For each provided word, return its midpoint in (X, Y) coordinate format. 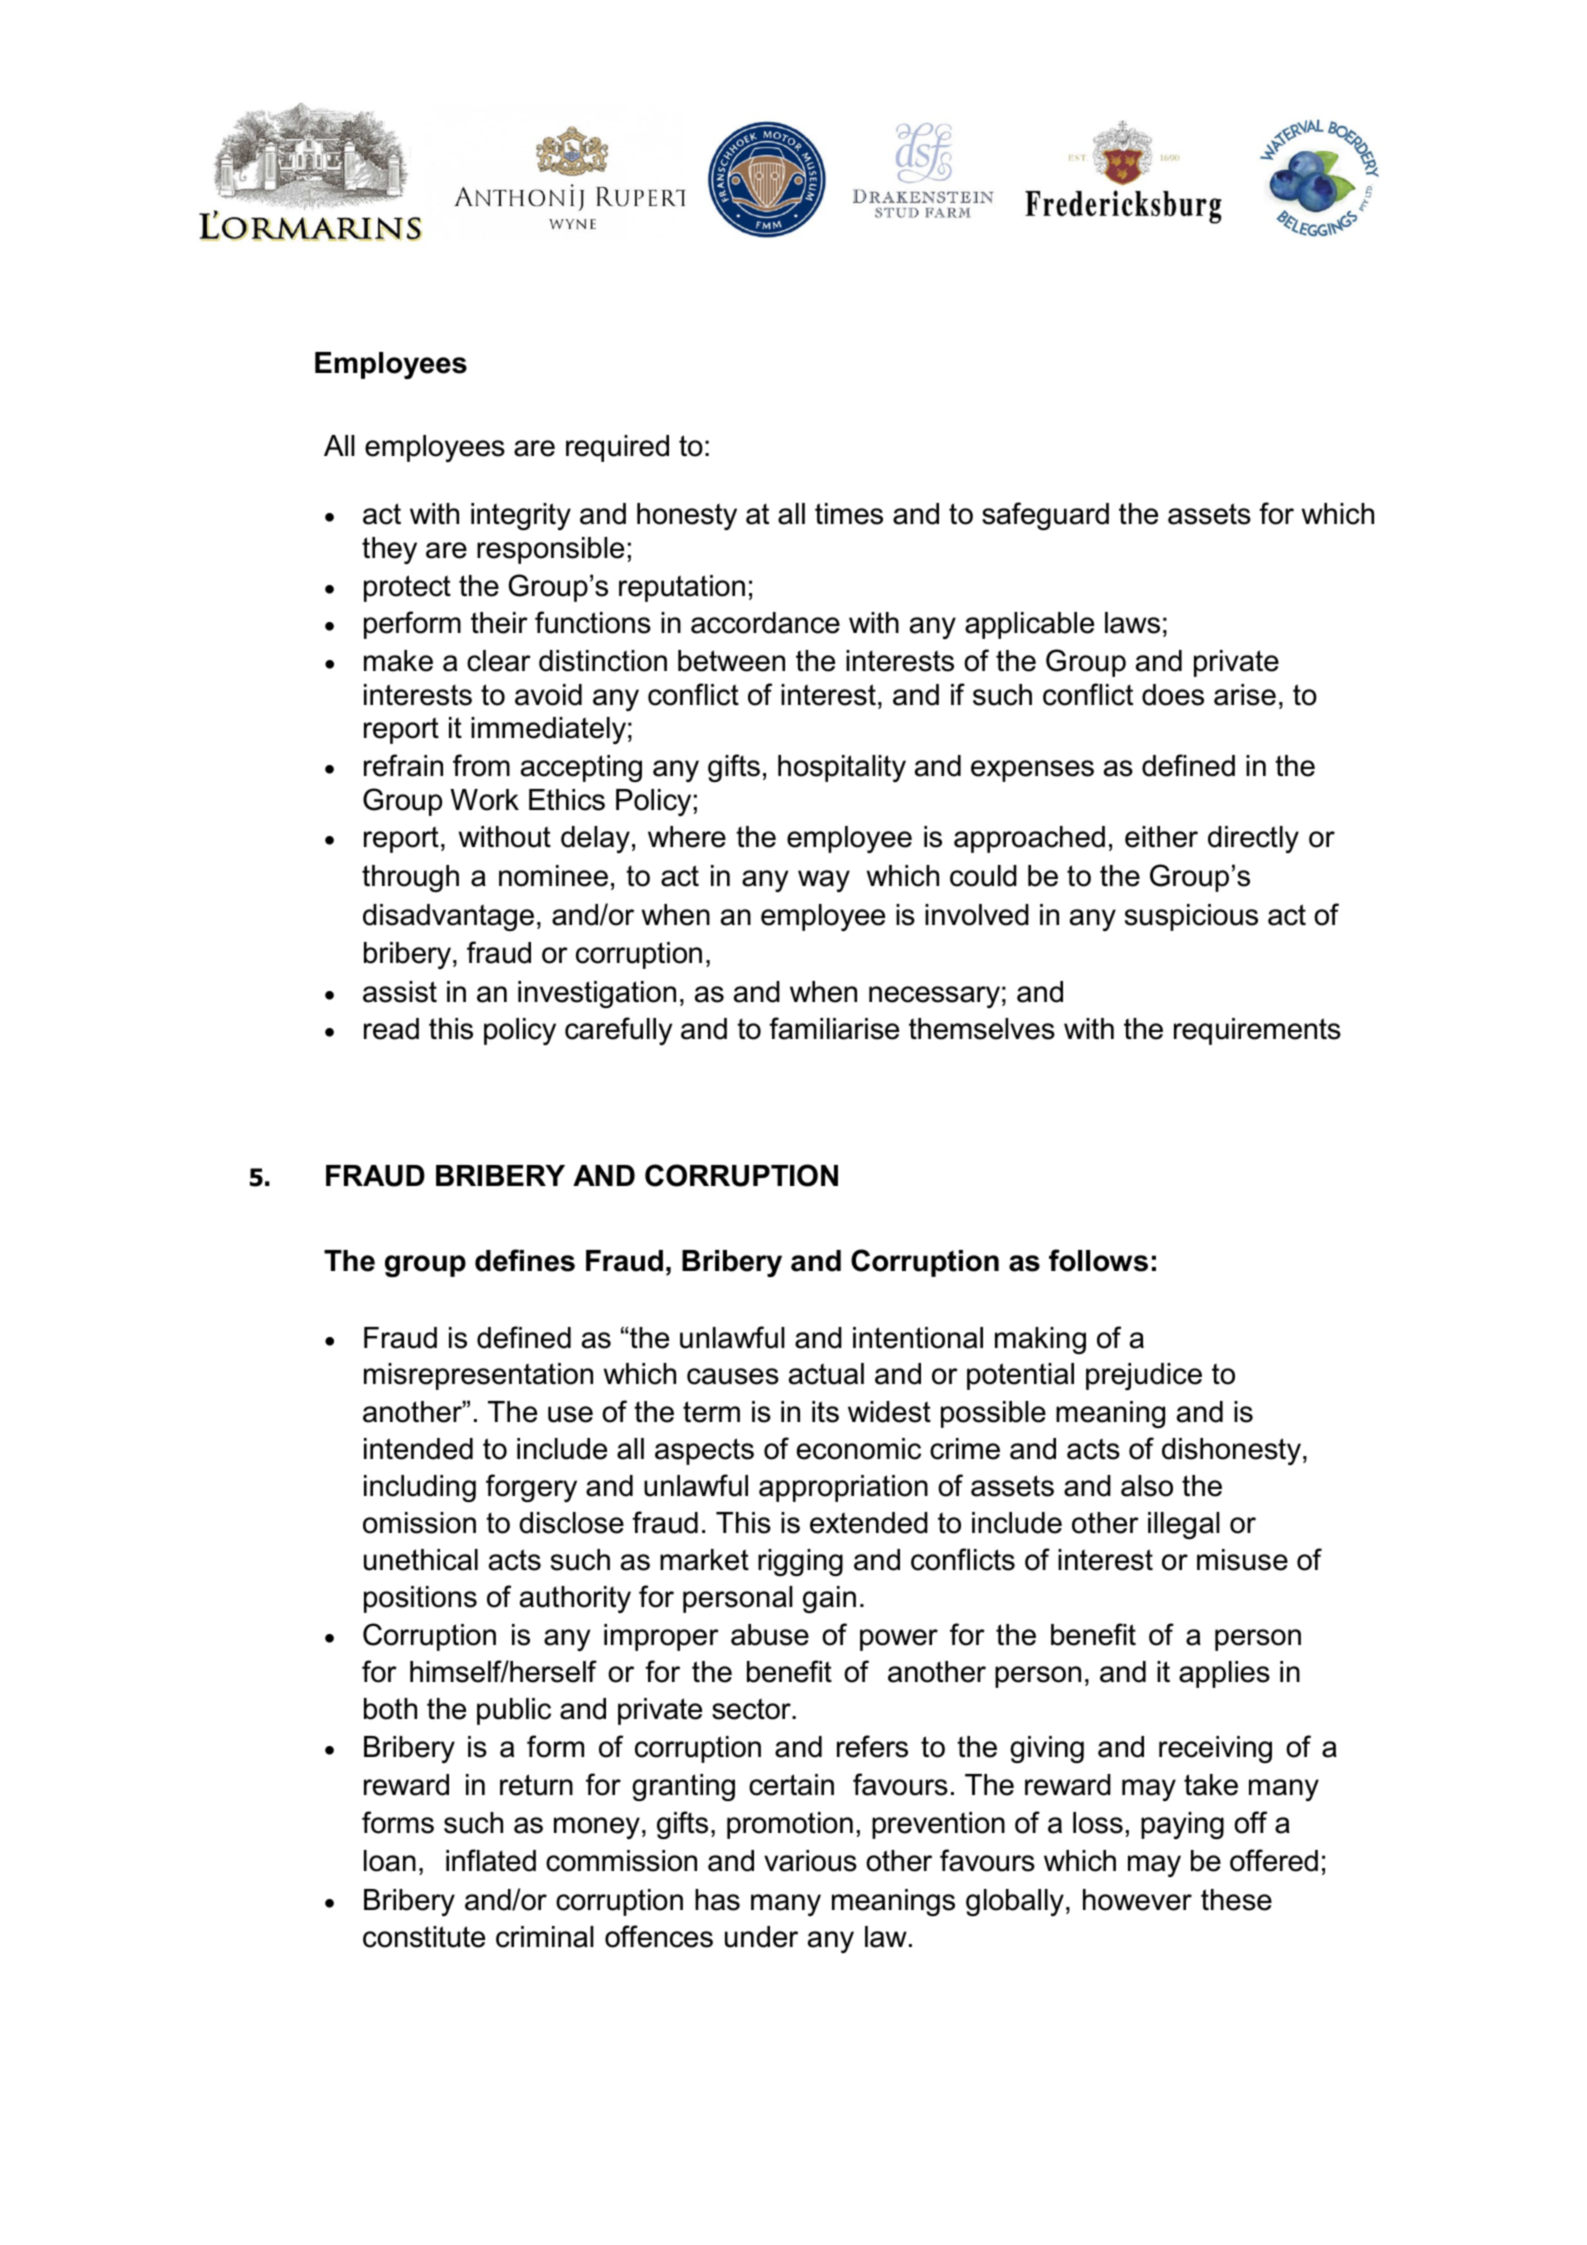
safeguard (1045, 516)
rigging (800, 1562)
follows (1098, 1260)
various (810, 1861)
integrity (521, 516)
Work (484, 800)
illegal (1184, 1525)
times (849, 514)
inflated (491, 1860)
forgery (531, 1488)
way (824, 881)
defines (525, 1260)
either (1161, 837)
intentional (918, 1338)
